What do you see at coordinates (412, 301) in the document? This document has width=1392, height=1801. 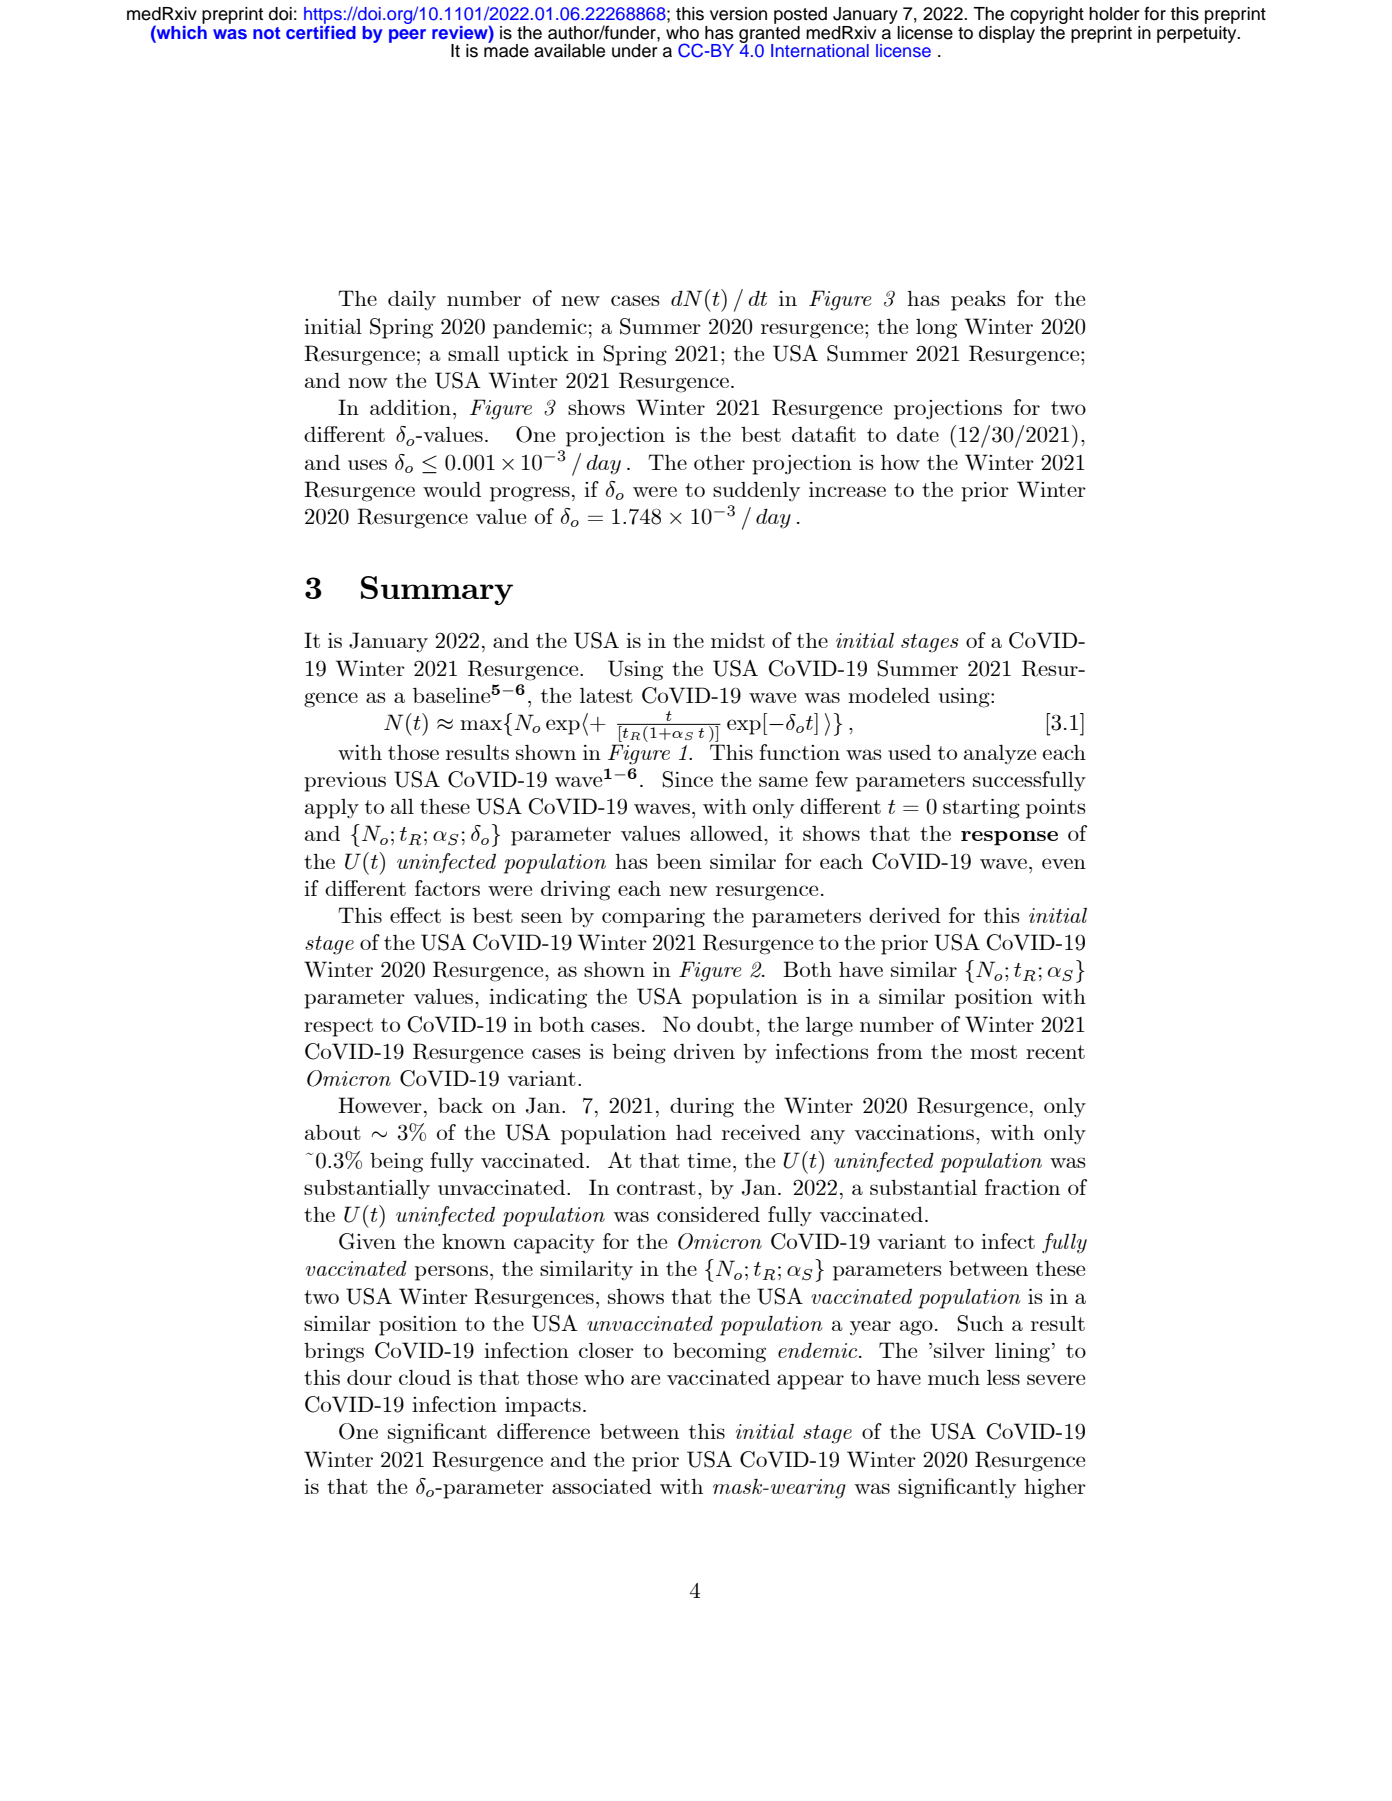 I see `daily` at bounding box center [412, 301].
